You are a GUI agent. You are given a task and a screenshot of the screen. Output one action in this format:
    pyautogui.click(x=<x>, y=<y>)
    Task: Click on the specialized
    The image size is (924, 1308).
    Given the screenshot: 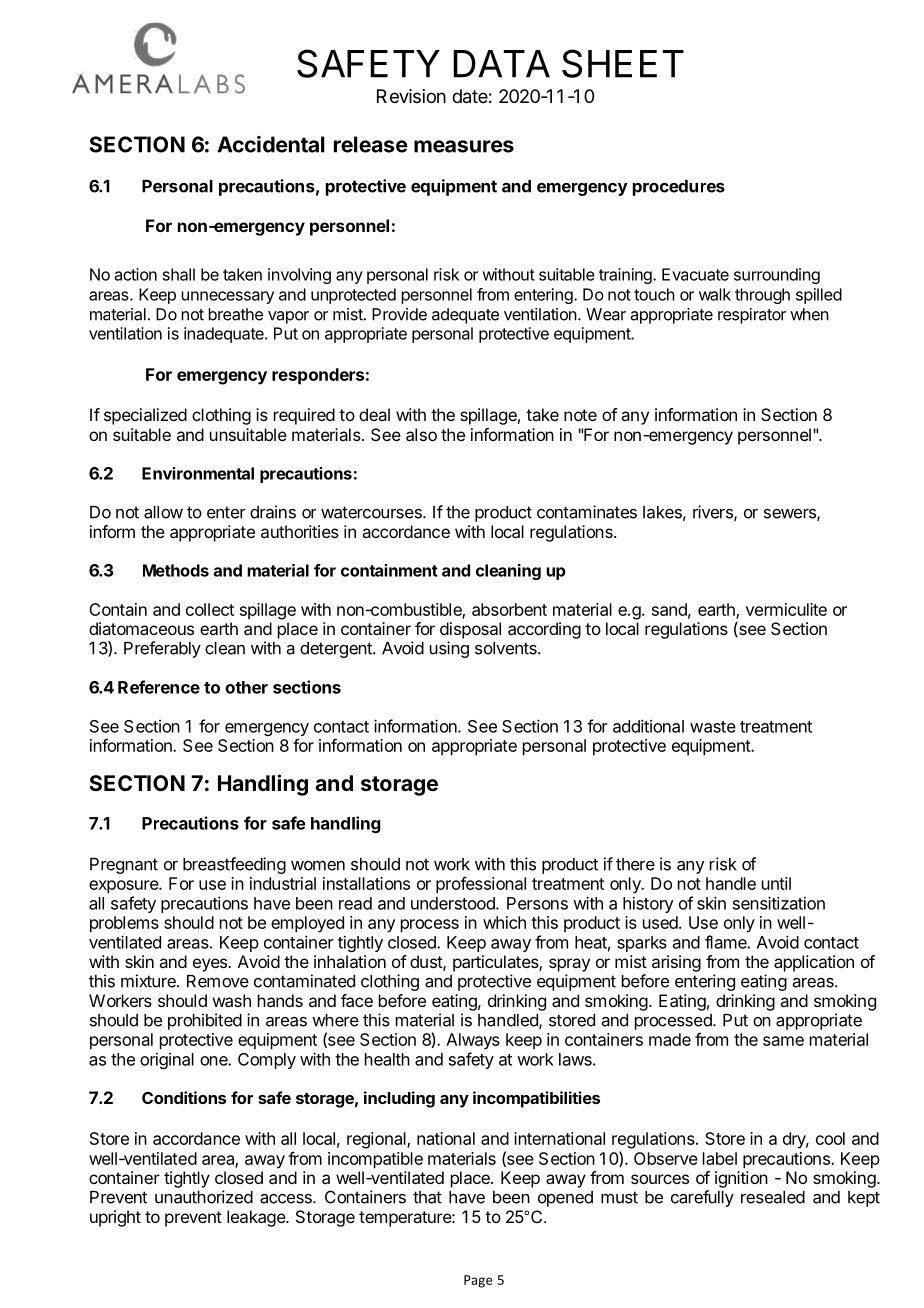 What is the action you would take?
    pyautogui.click(x=145, y=416)
